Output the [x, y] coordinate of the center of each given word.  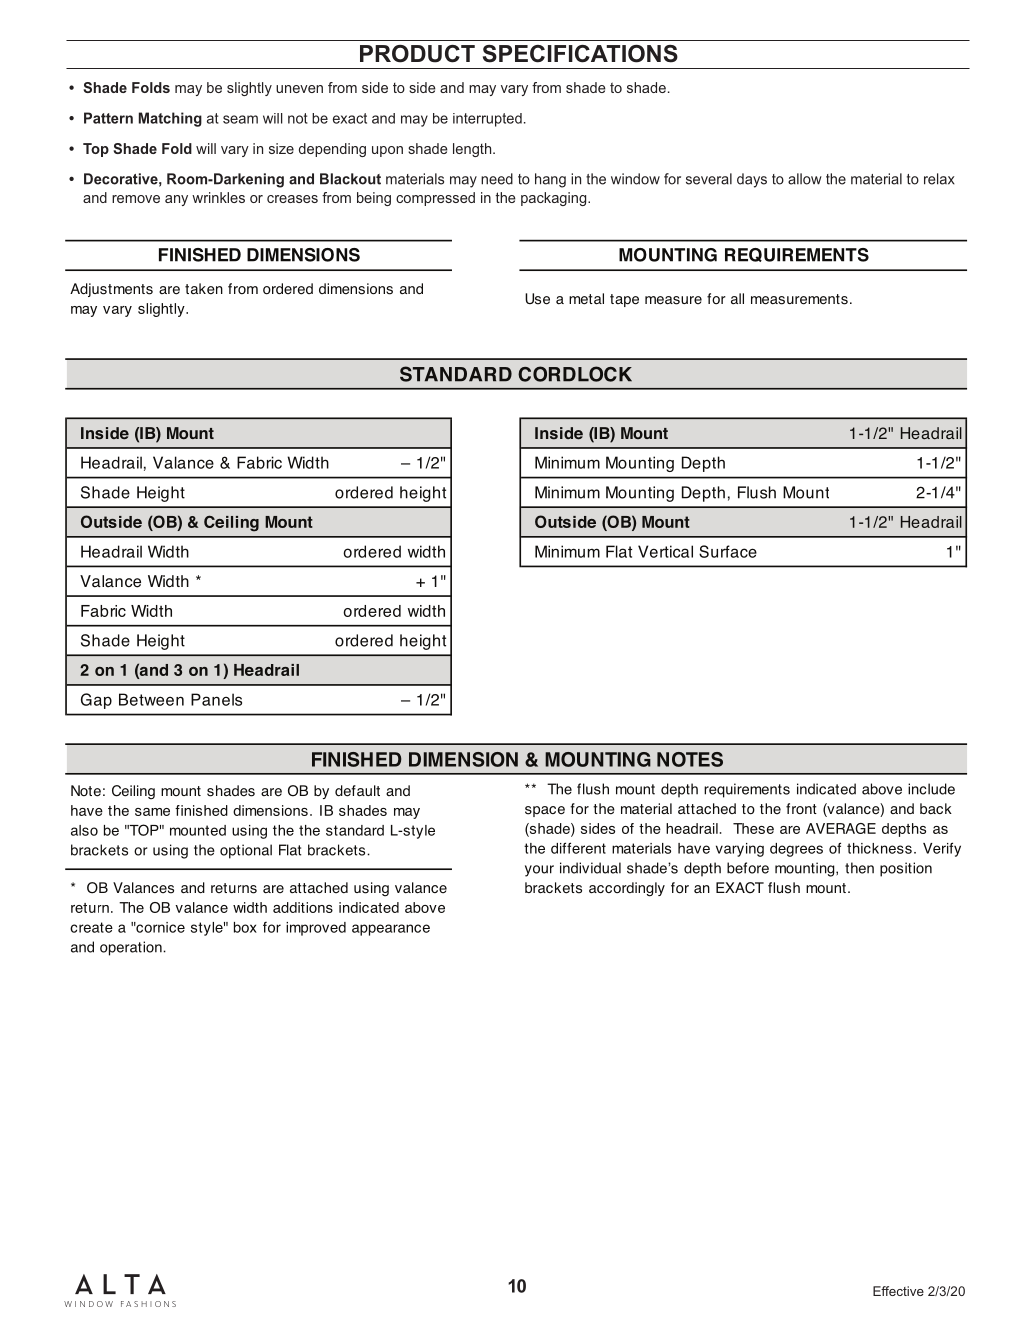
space [545, 811]
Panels [216, 699]
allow [805, 179]
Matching [170, 119]
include [931, 789]
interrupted [487, 120]
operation [132, 948]
